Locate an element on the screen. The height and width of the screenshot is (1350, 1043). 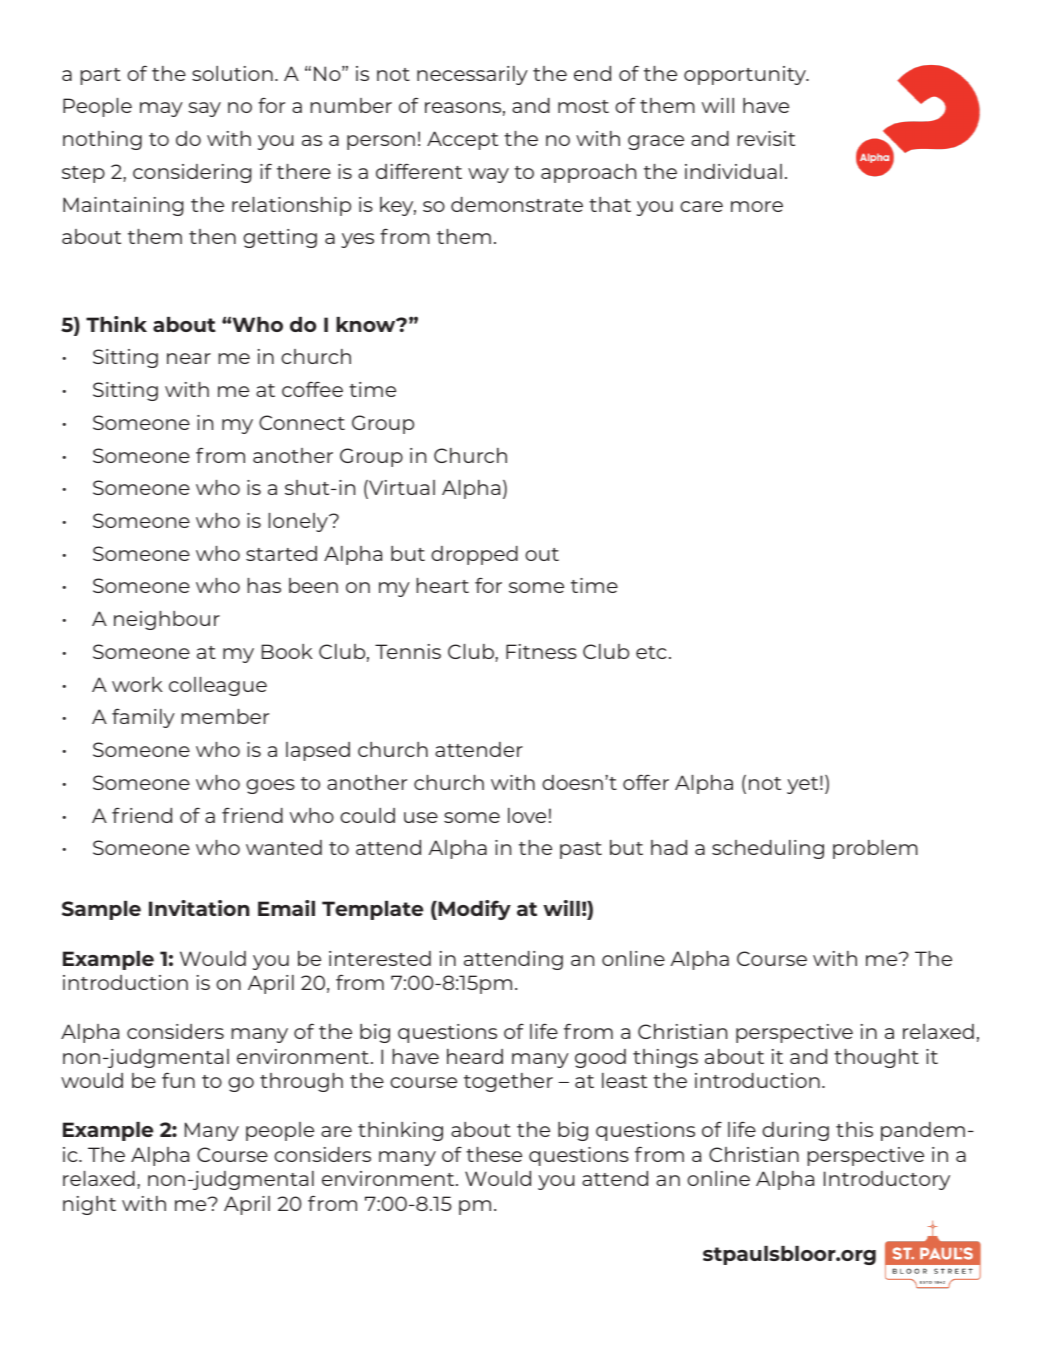
Fitness is located at coordinates (541, 651).
